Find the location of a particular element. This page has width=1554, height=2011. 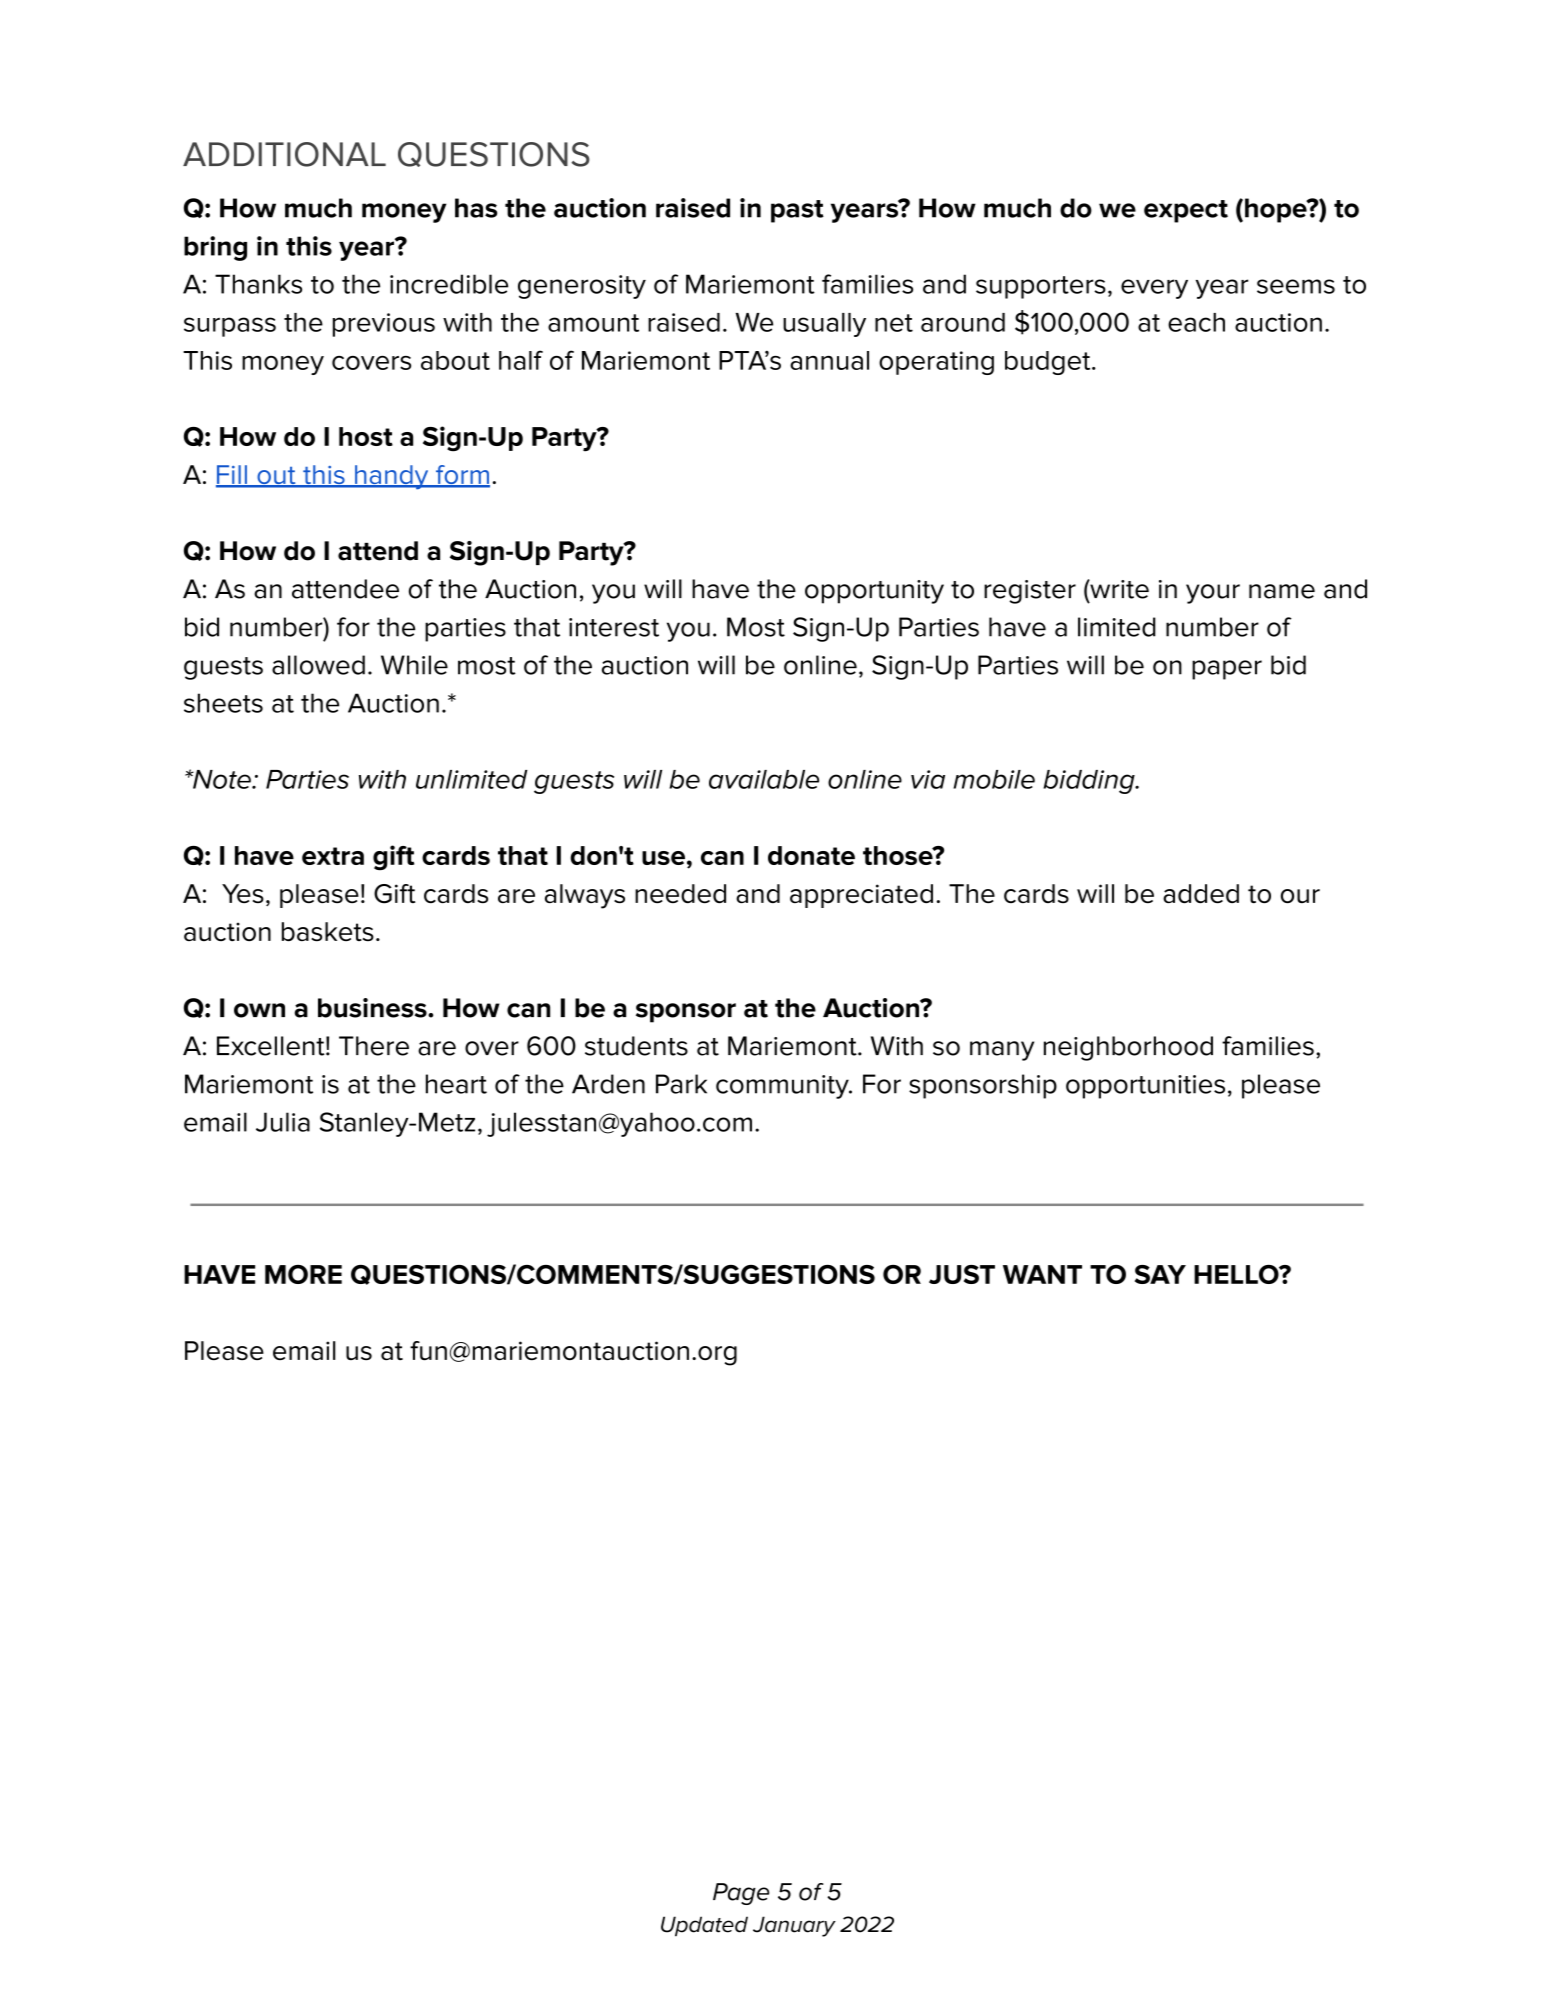

neighborhood is located at coordinates (1128, 1048).
